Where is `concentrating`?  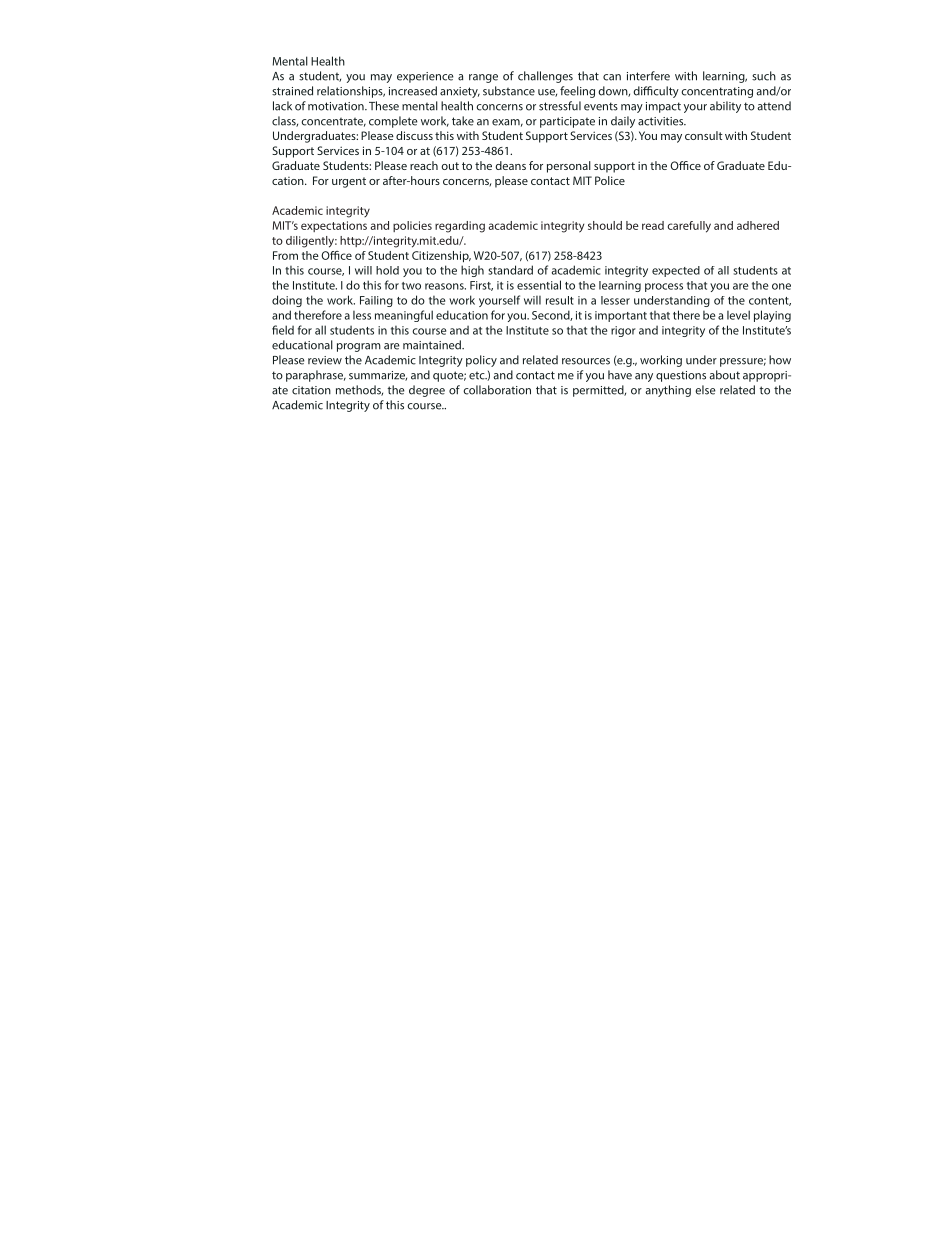 concentrating is located at coordinates (717, 92).
